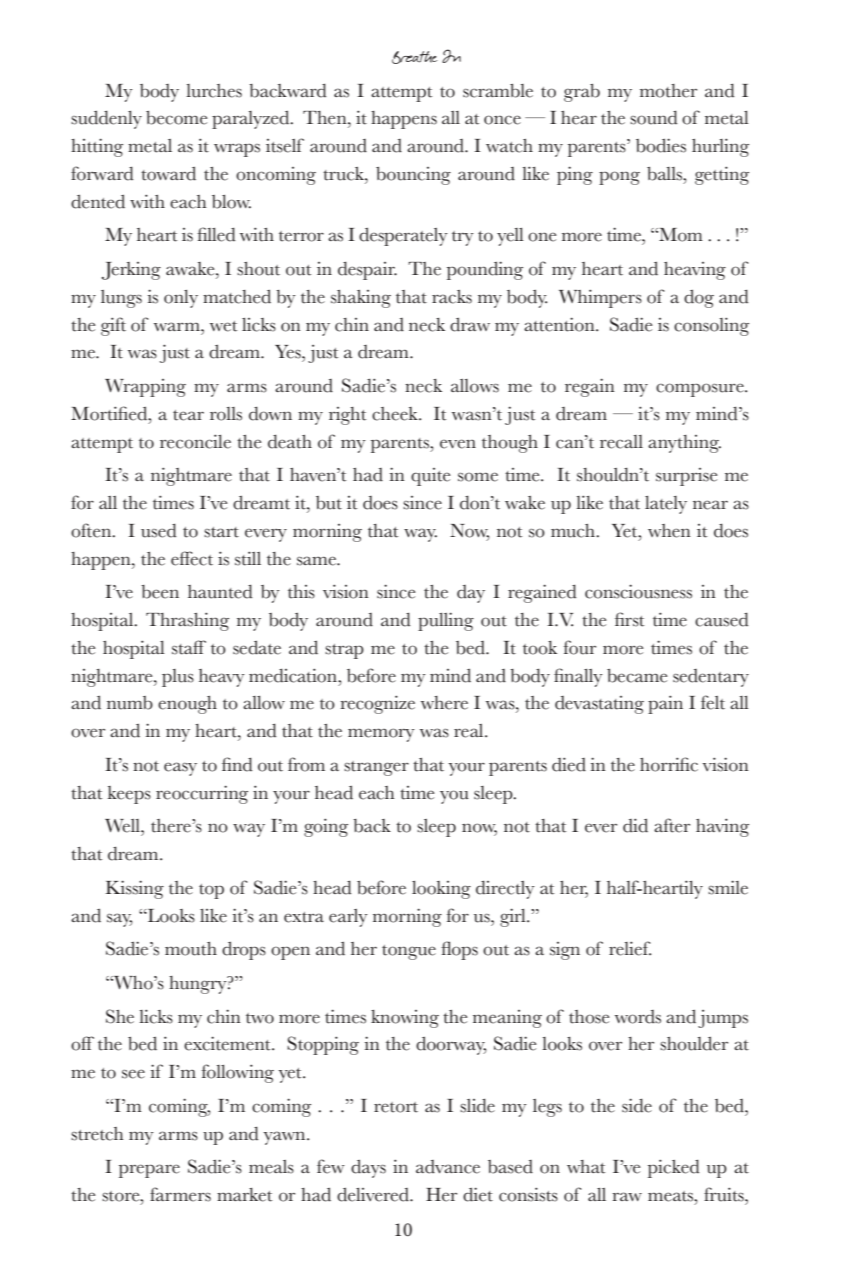 The image size is (856, 1285). Describe the element at coordinates (629, 619) in the image. I see `first` at that location.
